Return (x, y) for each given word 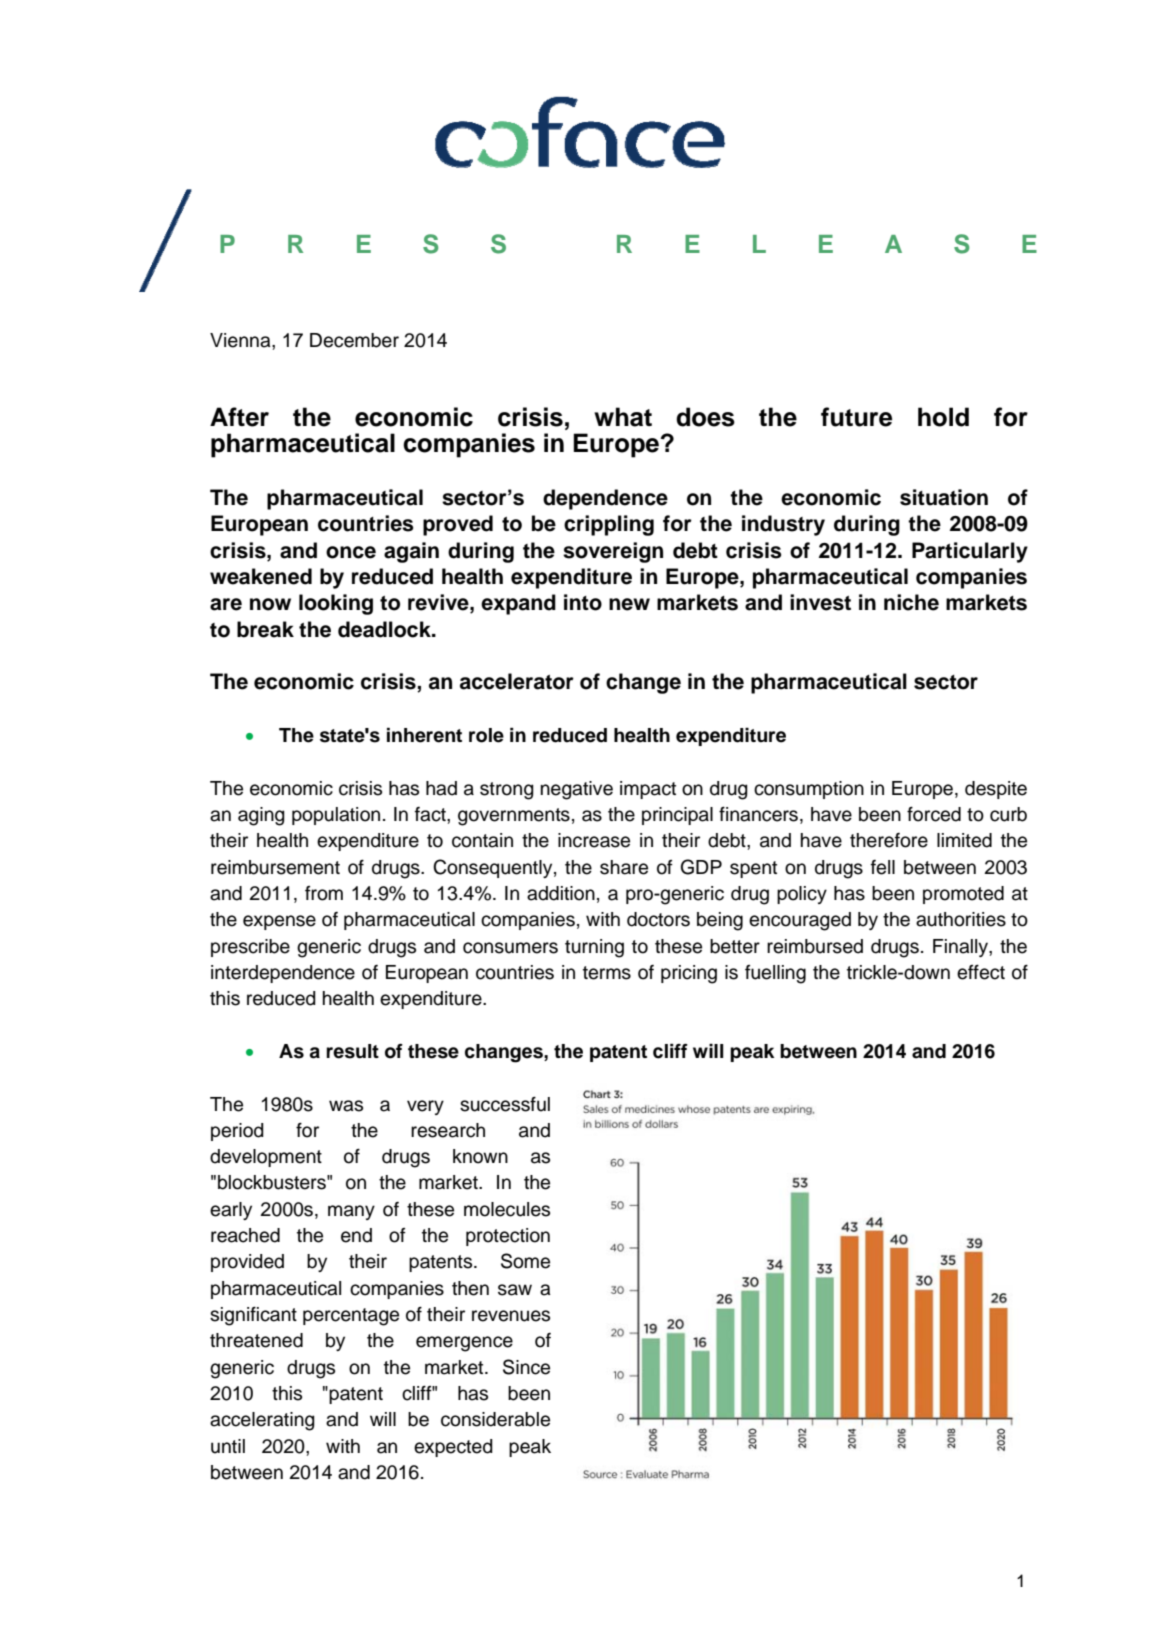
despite (996, 790)
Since (526, 1367)
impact (648, 790)
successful (505, 1104)
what (623, 417)
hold (943, 417)
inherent (424, 735)
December (354, 340)
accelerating (262, 1421)
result (352, 1051)
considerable (495, 1419)
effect (981, 972)
